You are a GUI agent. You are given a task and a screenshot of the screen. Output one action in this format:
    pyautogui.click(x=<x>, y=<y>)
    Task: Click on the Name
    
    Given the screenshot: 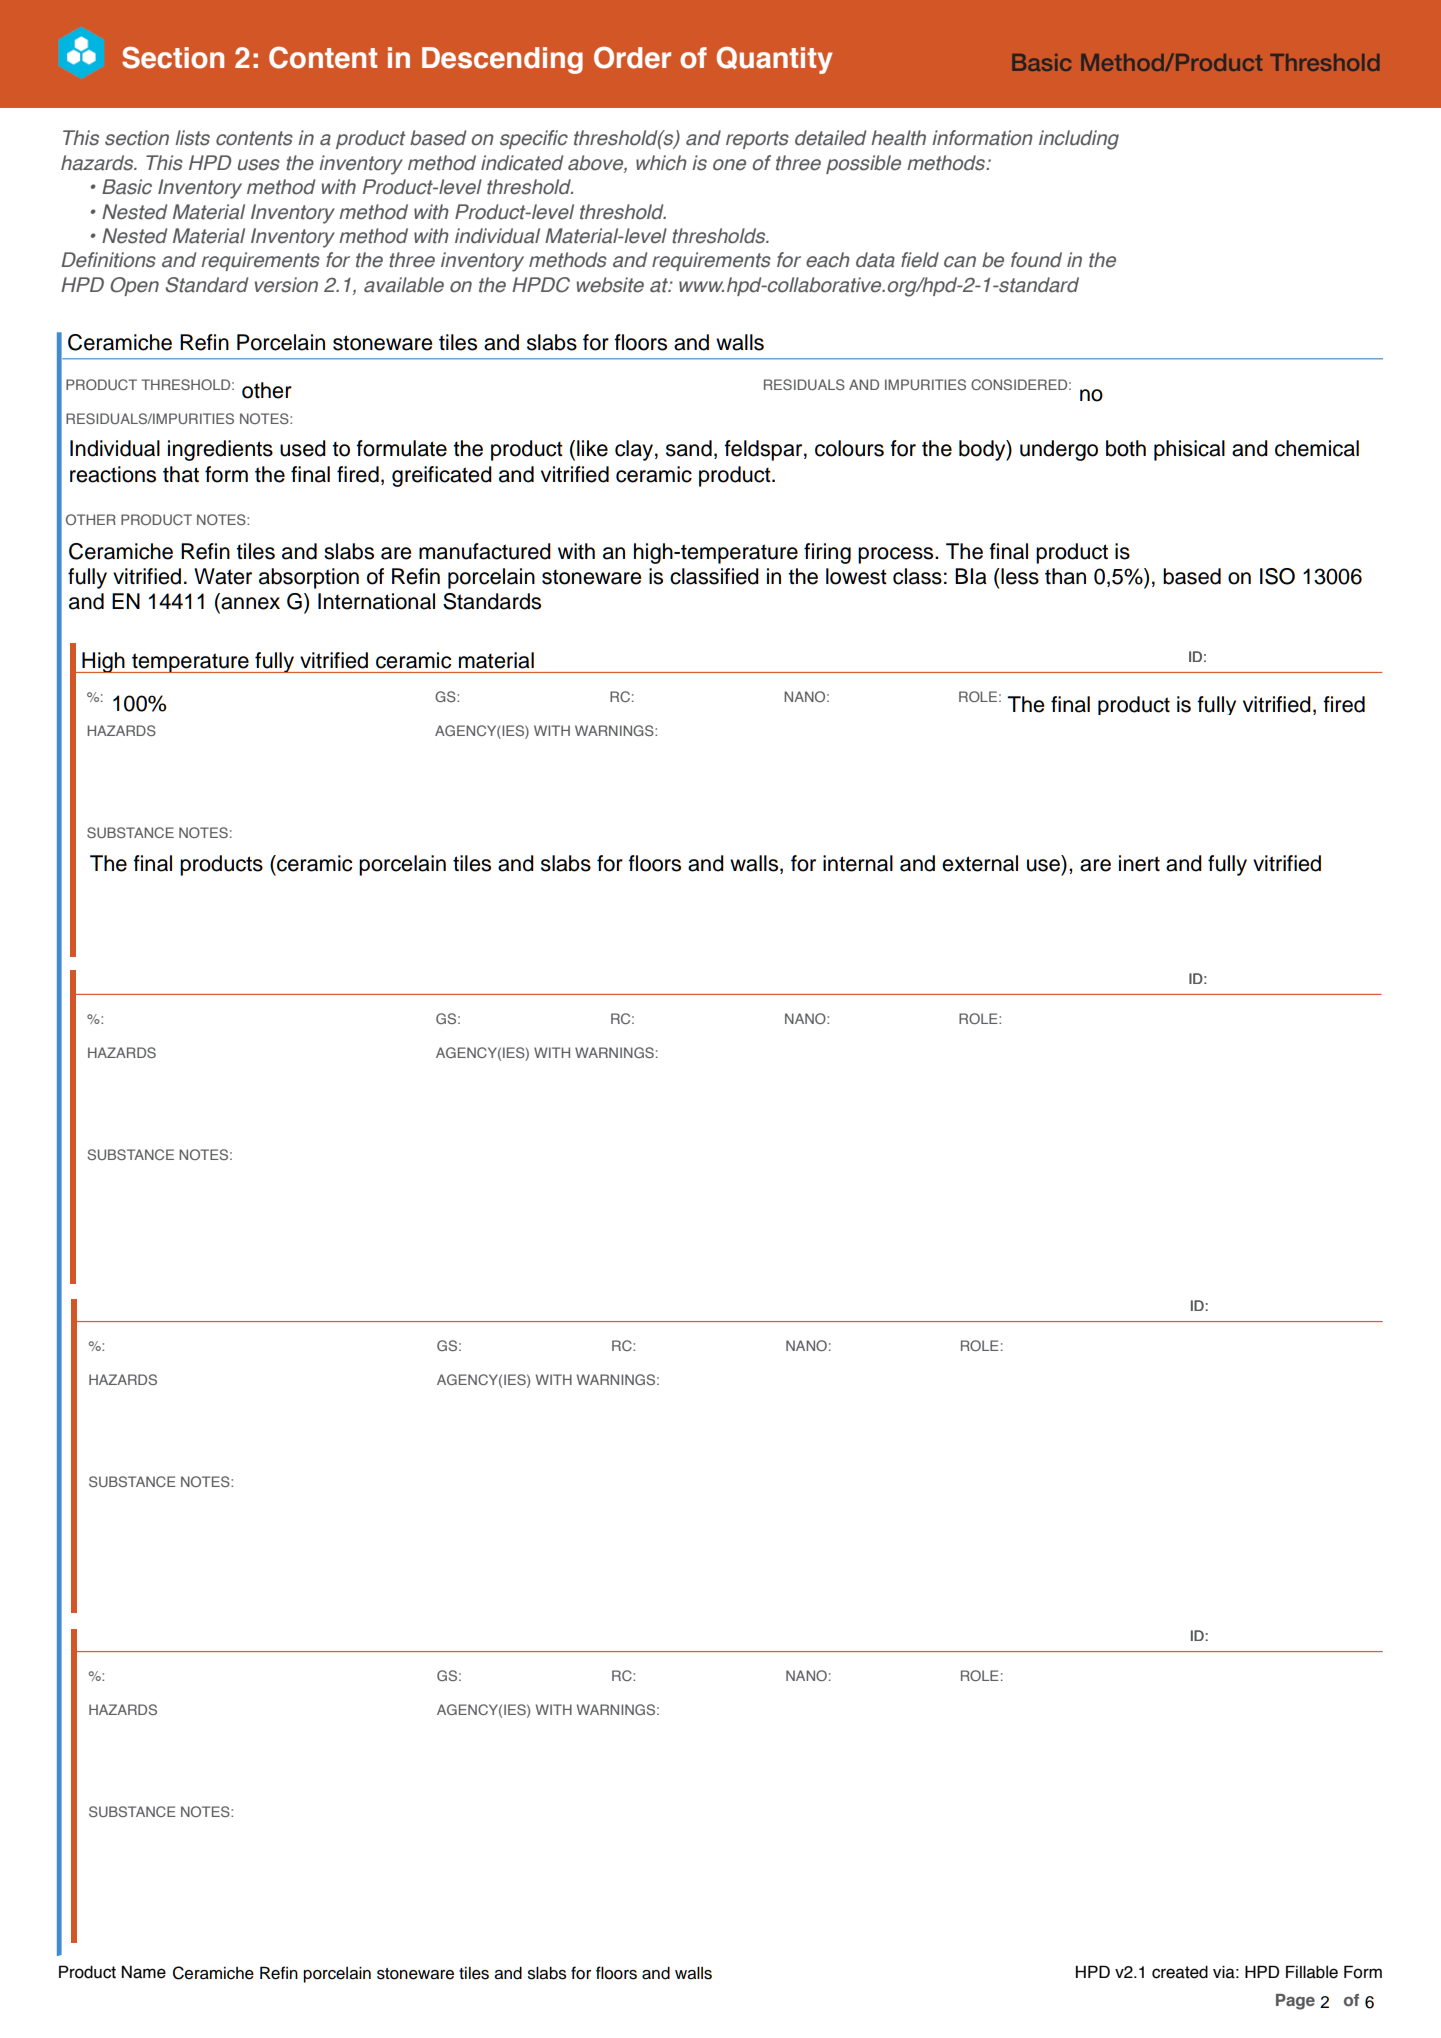 What is the action you would take?
    pyautogui.click(x=144, y=1972)
